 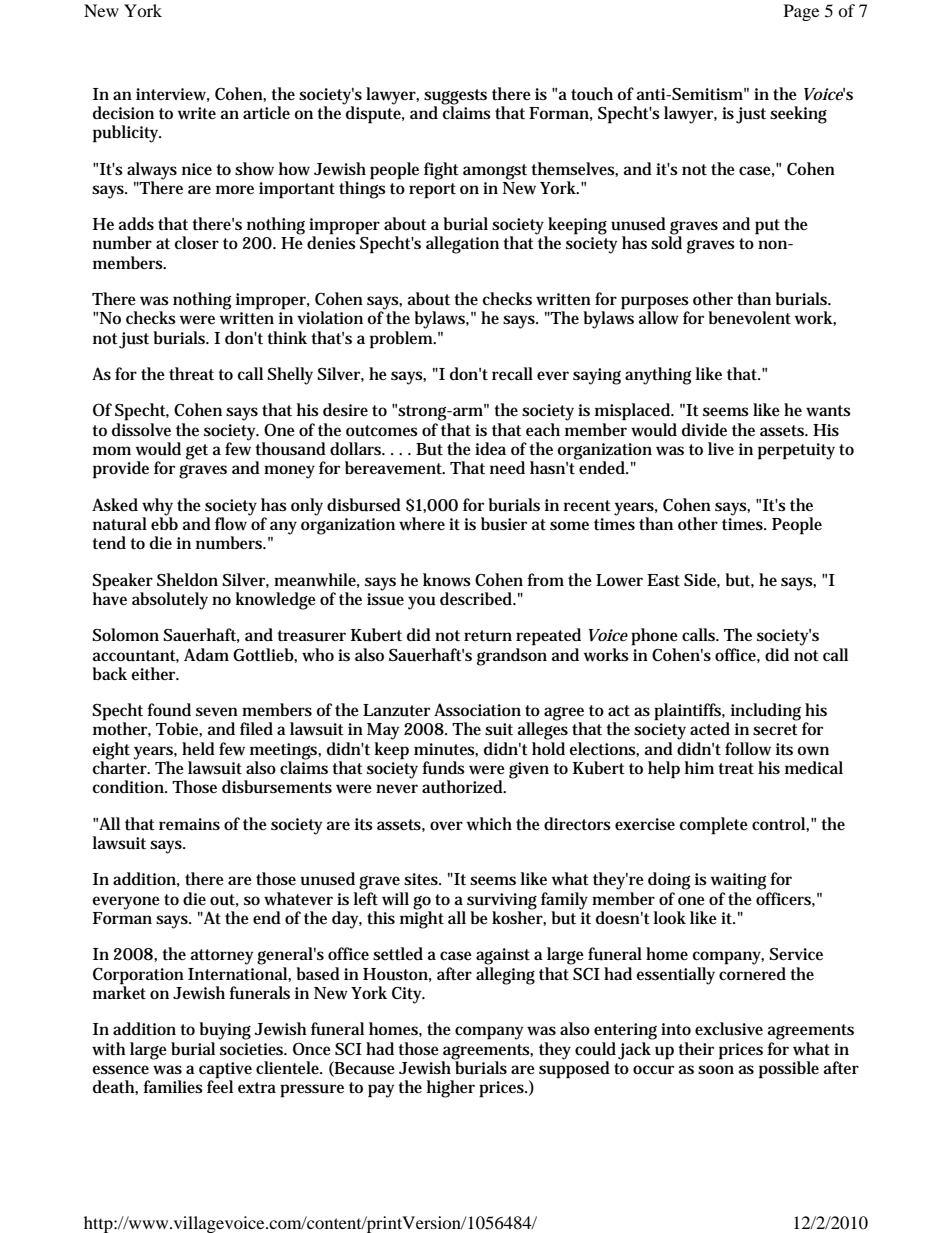 What do you see at coordinates (738, 881) in the image?
I see `waiting` at bounding box center [738, 881].
